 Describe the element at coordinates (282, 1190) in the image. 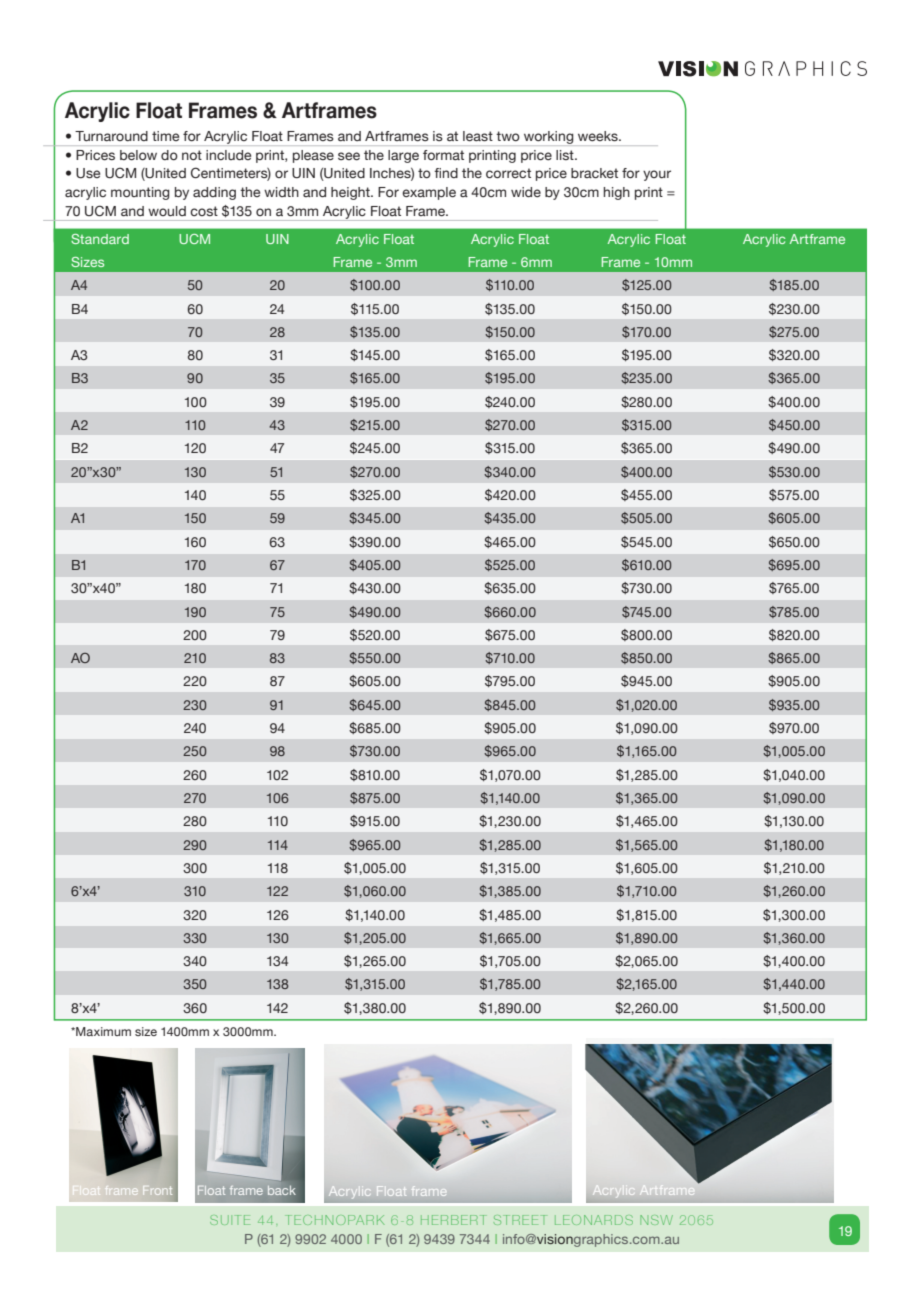

I see `back` at that location.
